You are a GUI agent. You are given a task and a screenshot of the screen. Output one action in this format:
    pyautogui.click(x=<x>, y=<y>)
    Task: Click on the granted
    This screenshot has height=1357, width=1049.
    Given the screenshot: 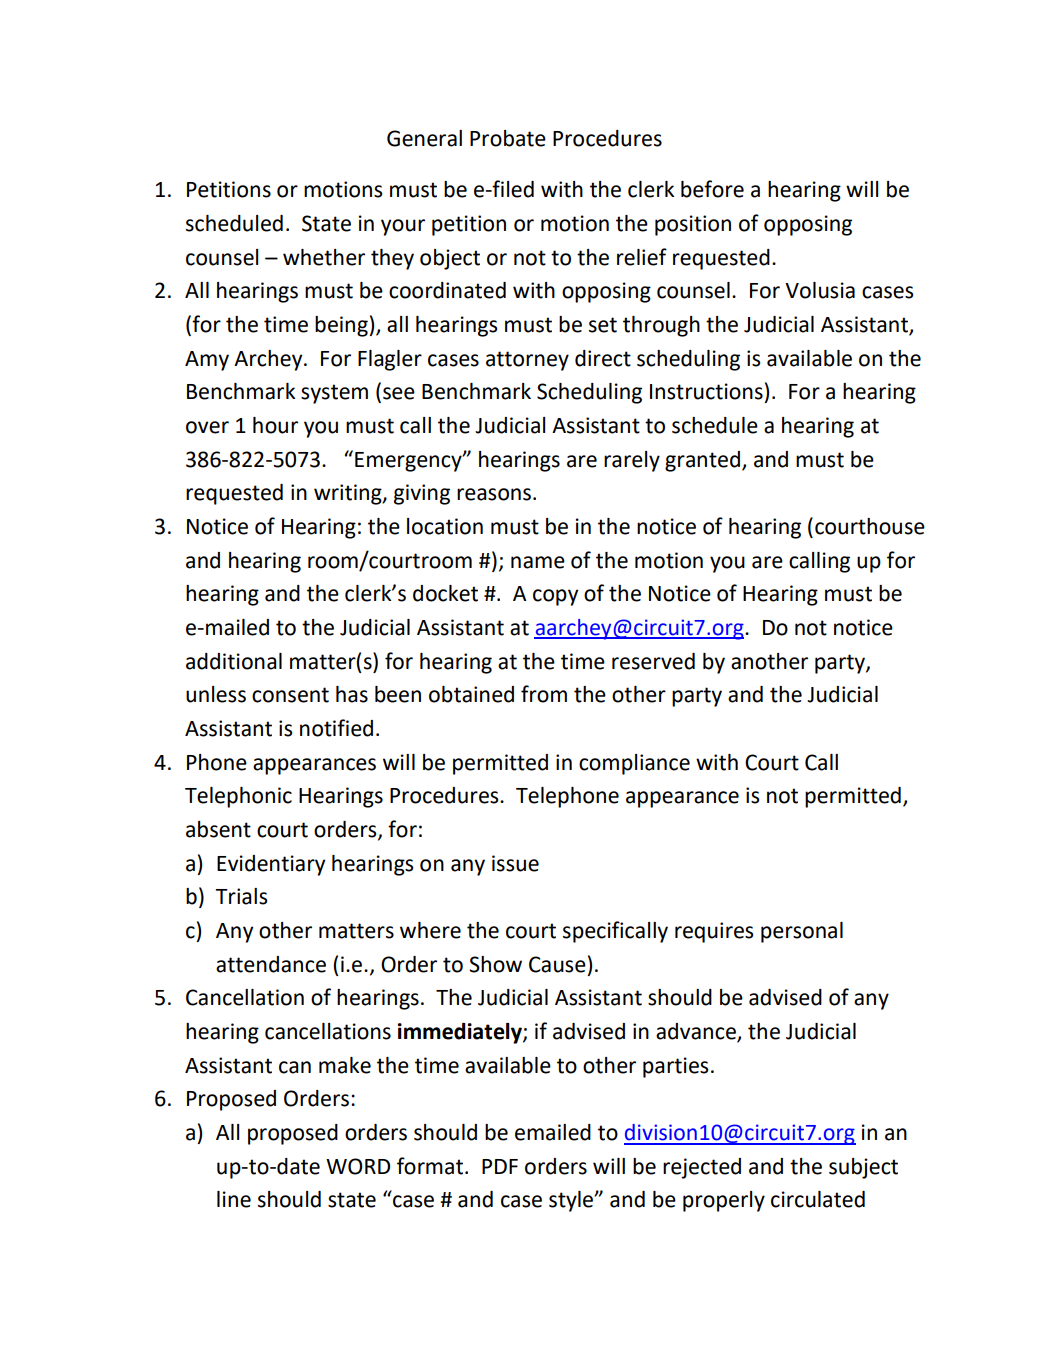 What is the action you would take?
    pyautogui.click(x=702, y=461)
